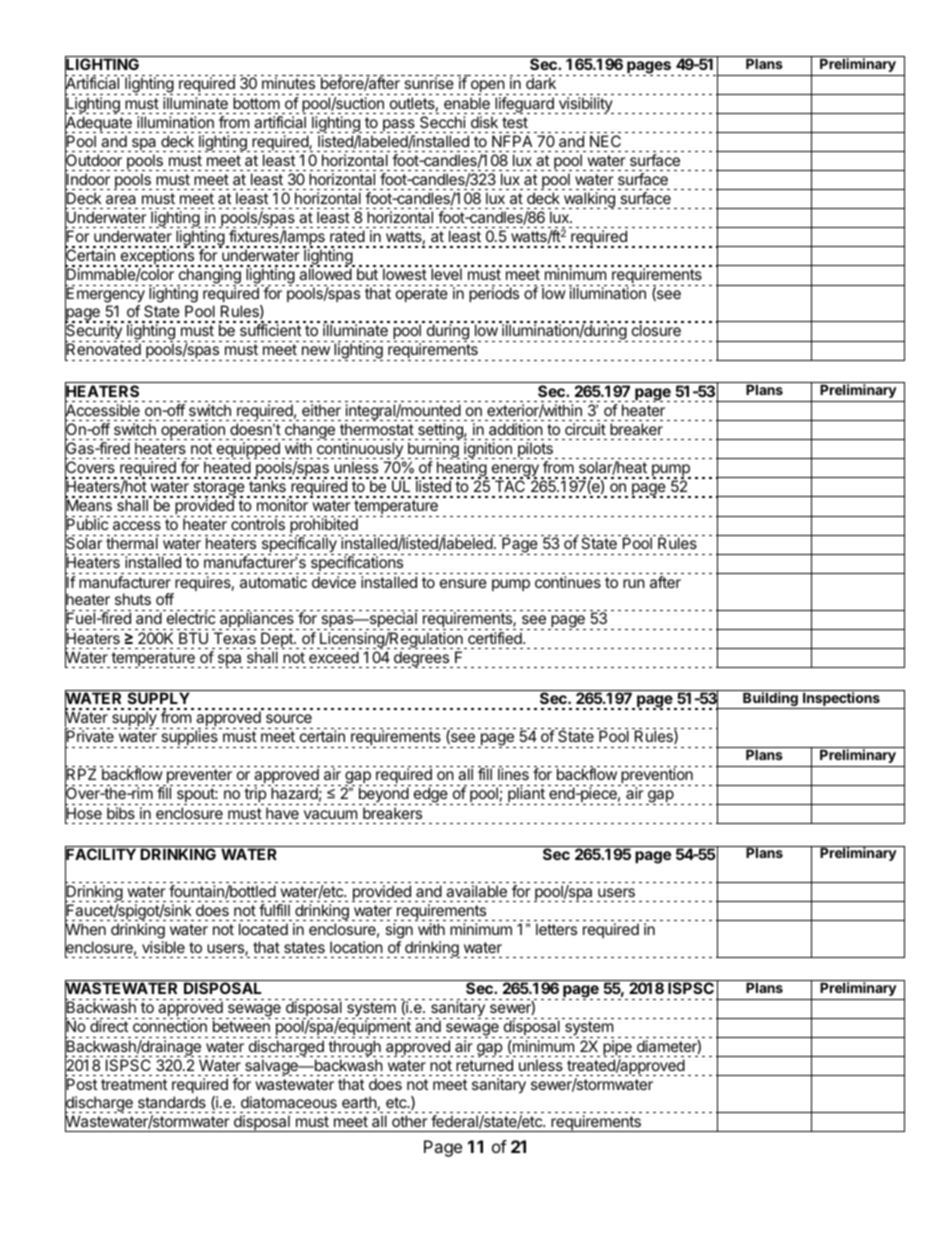  What do you see at coordinates (585, 105) in the screenshot?
I see `visibility` at bounding box center [585, 105].
